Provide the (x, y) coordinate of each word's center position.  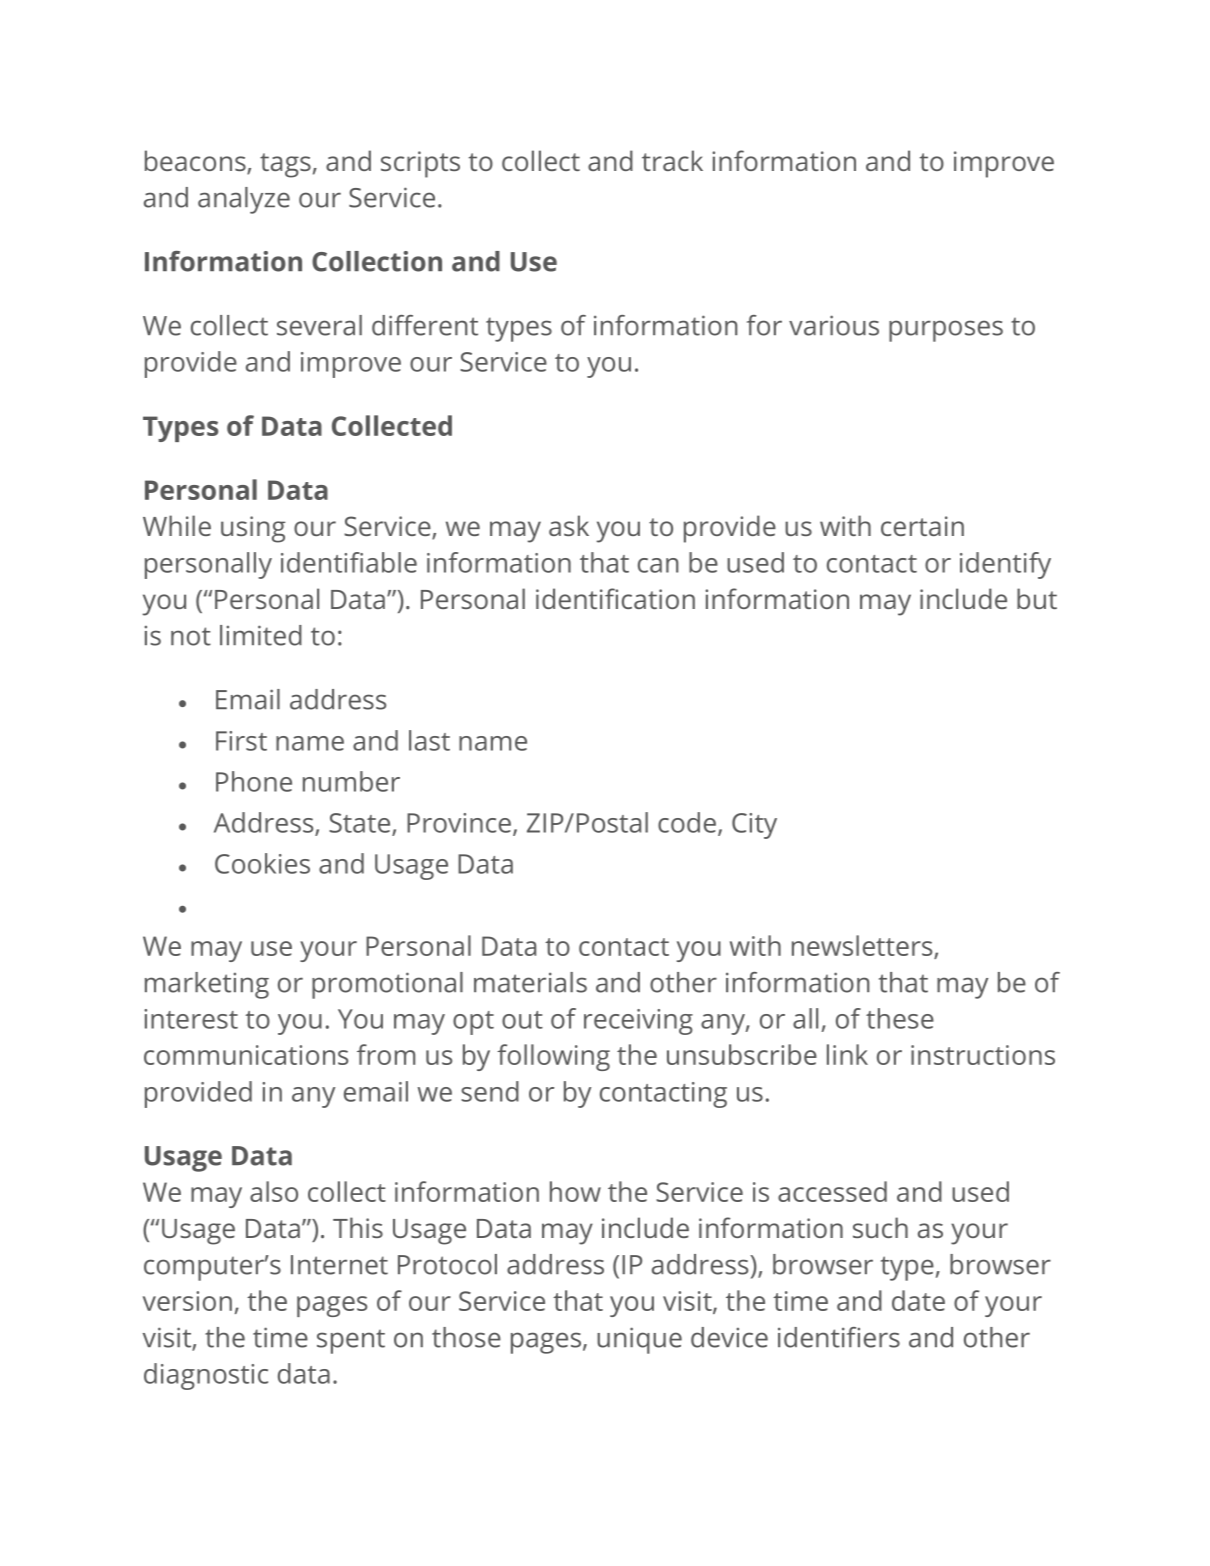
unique (639, 1340)
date (918, 1300)
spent (351, 1342)
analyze (244, 200)
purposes (946, 331)
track (672, 160)
